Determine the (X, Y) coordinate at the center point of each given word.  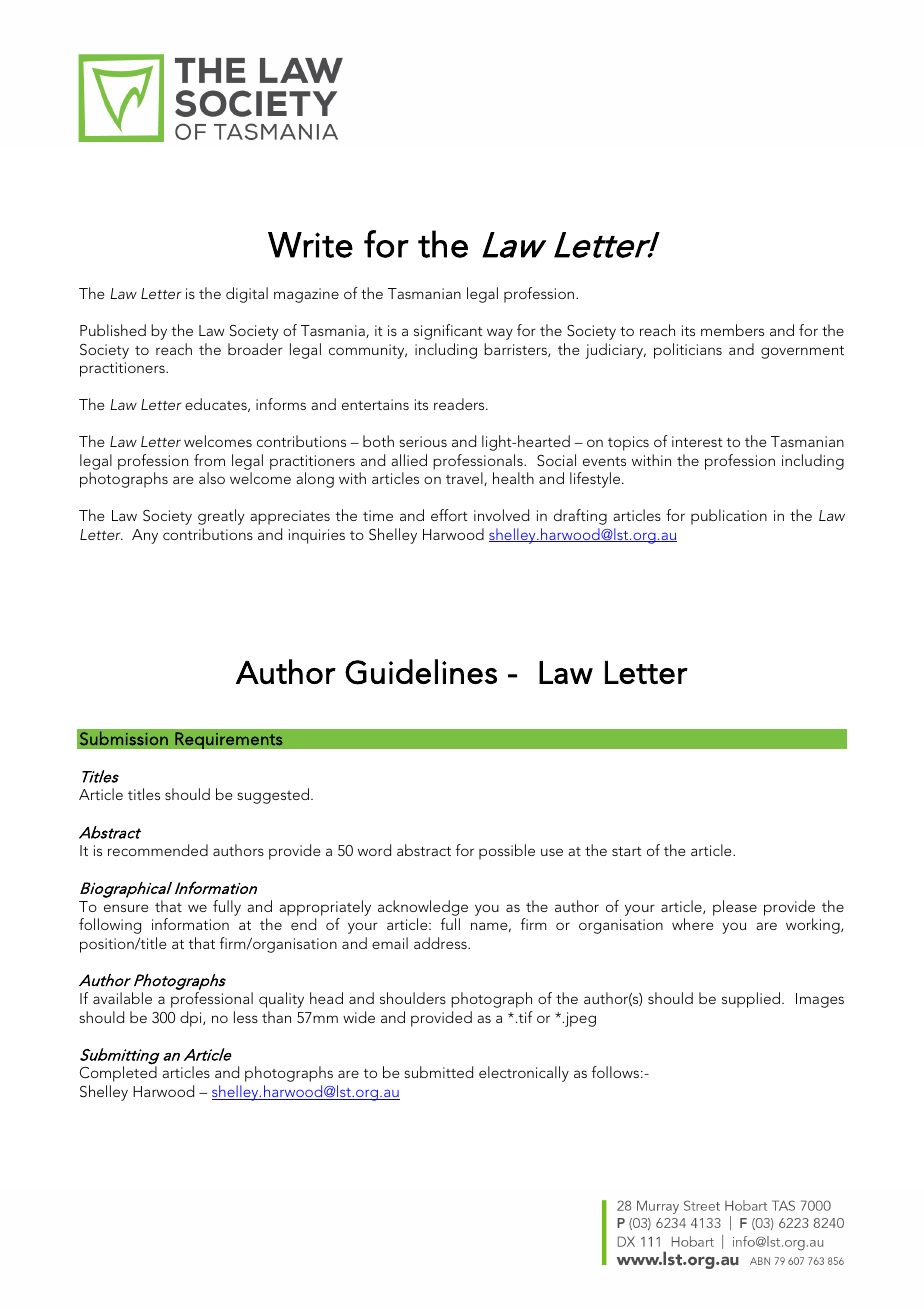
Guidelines (421, 672)
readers (460, 404)
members (732, 330)
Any (145, 536)
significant (448, 332)
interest (697, 441)
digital (247, 295)
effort (449, 515)
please (735, 908)
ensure (126, 908)
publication (729, 517)
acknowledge (423, 909)
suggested (273, 796)
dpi (192, 1019)
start (627, 851)
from (209, 460)
